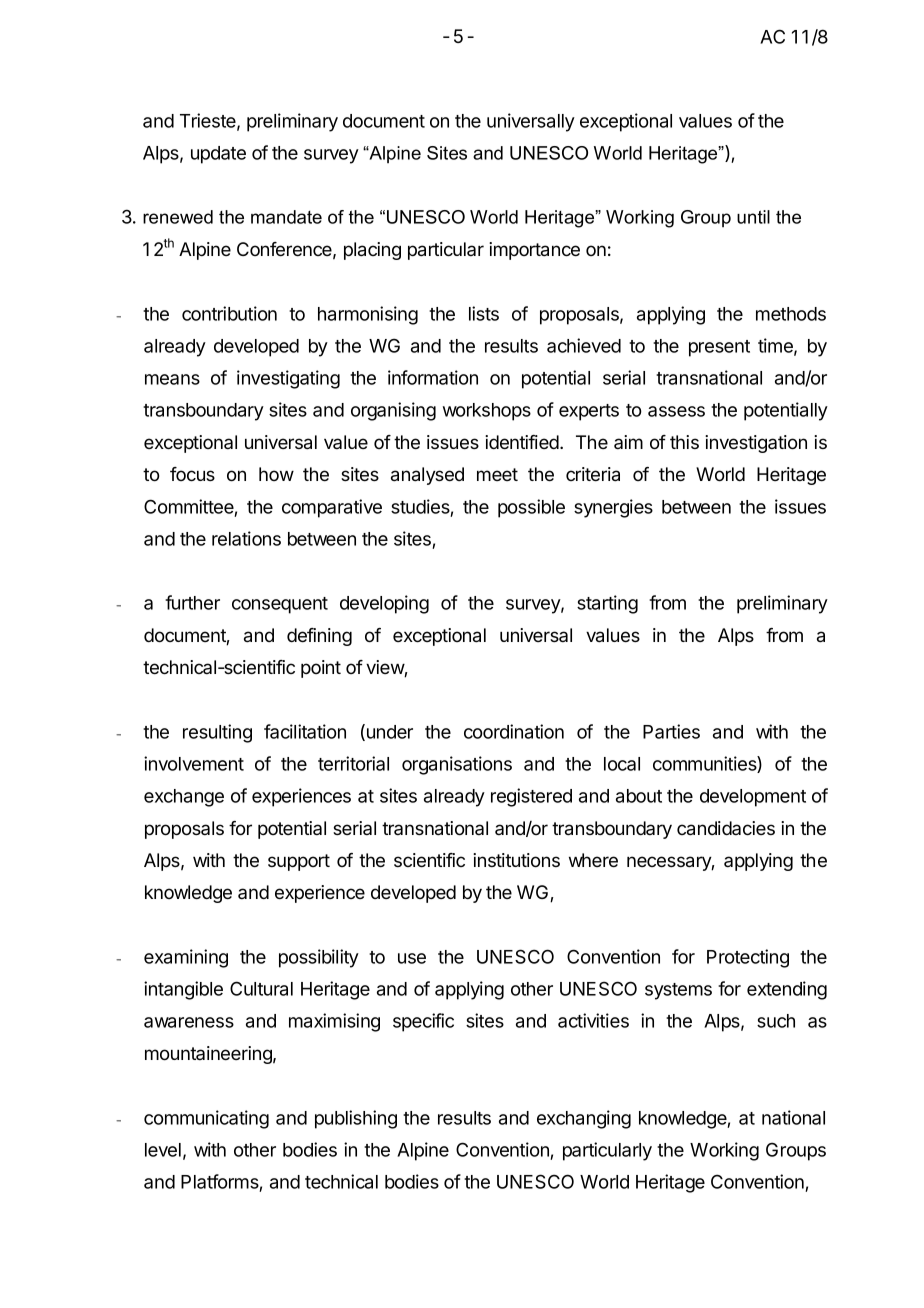 Image resolution: width=924 pixels, height=1308 pixels. I want to click on communicating, so click(206, 1119).
